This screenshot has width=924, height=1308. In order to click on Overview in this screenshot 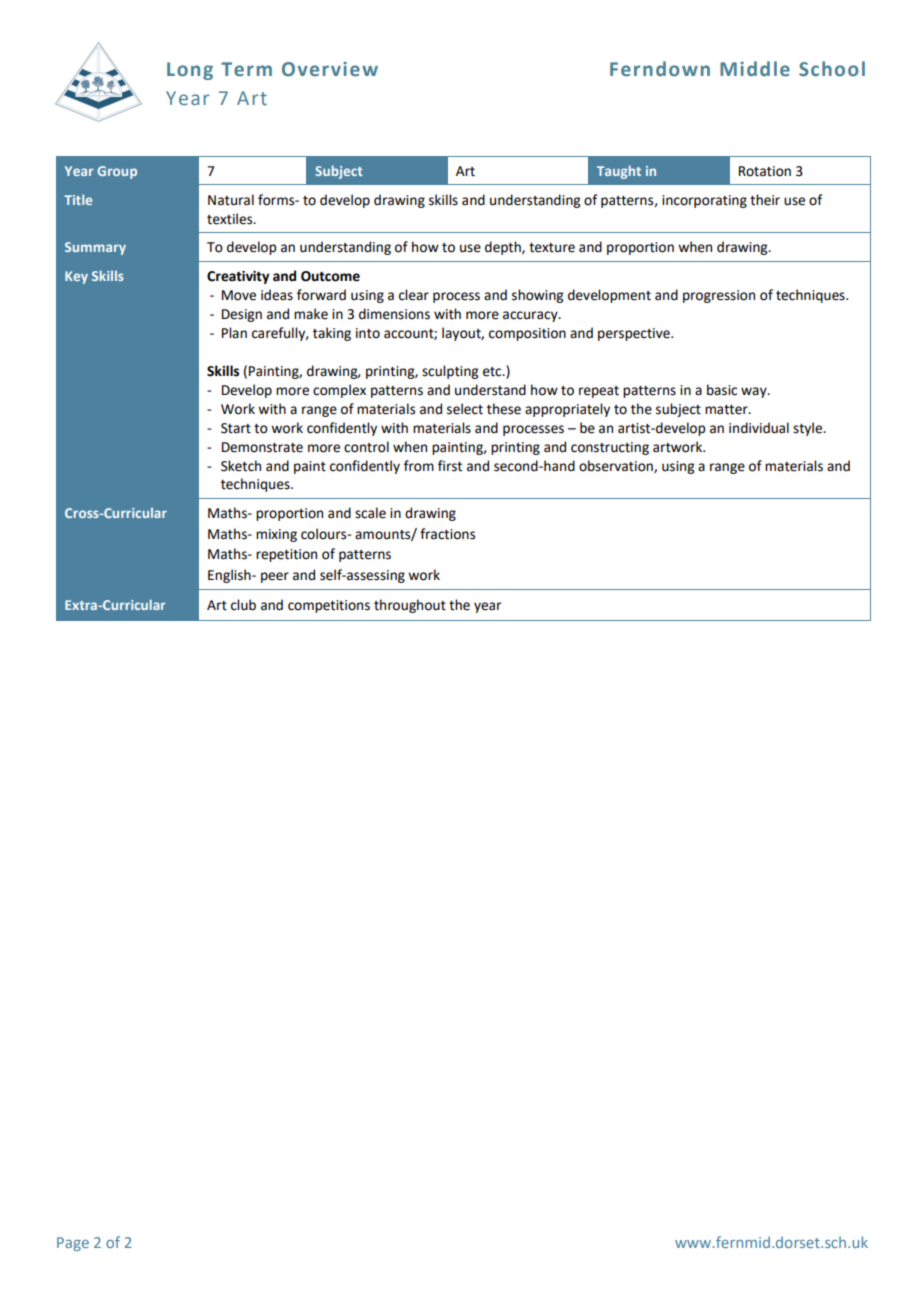, I will do `click(330, 69)`.
